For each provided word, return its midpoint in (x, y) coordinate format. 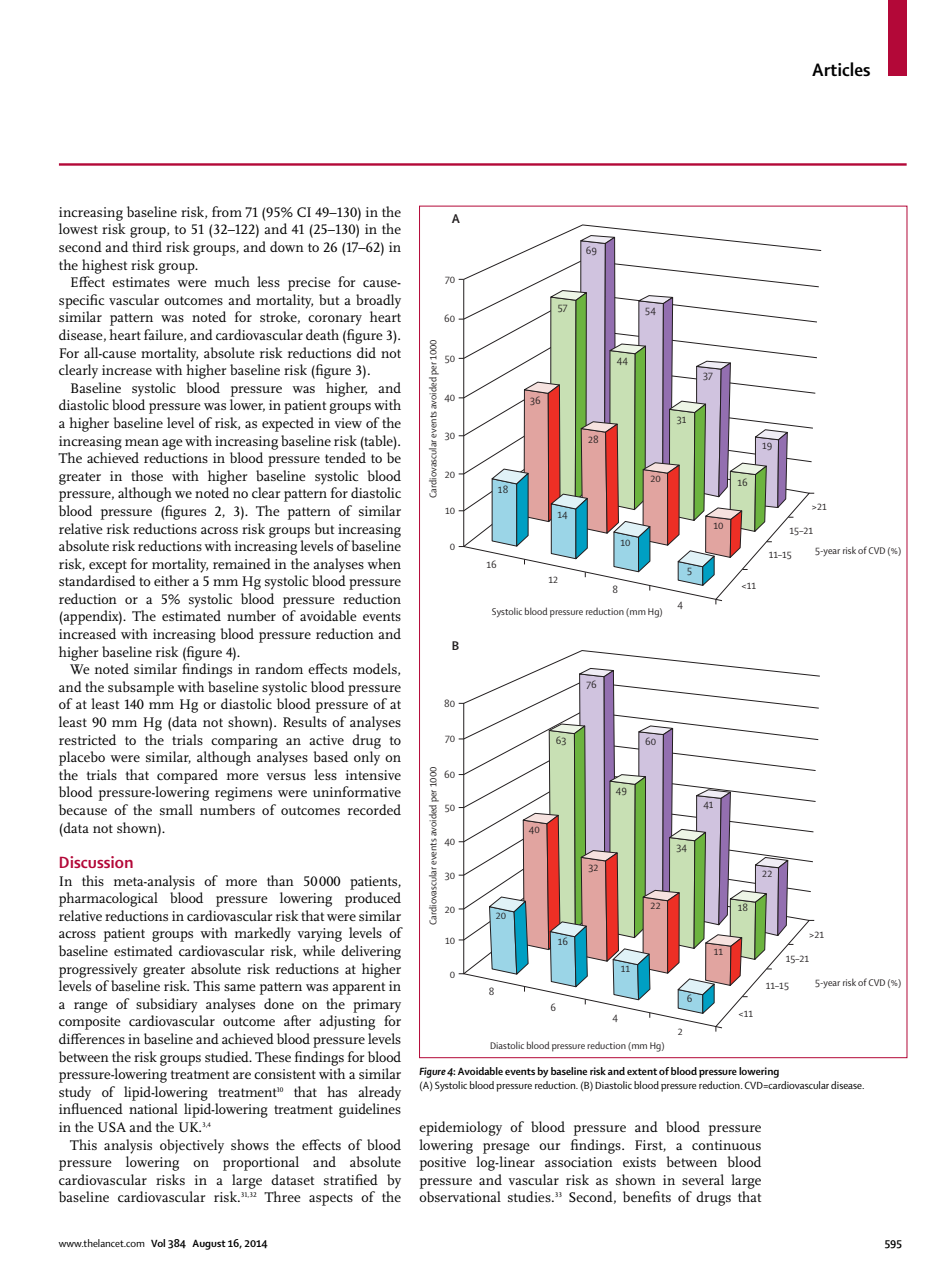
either (171, 580)
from (227, 211)
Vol (158, 1243)
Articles (841, 69)
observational (460, 1196)
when (384, 563)
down (287, 246)
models (376, 669)
